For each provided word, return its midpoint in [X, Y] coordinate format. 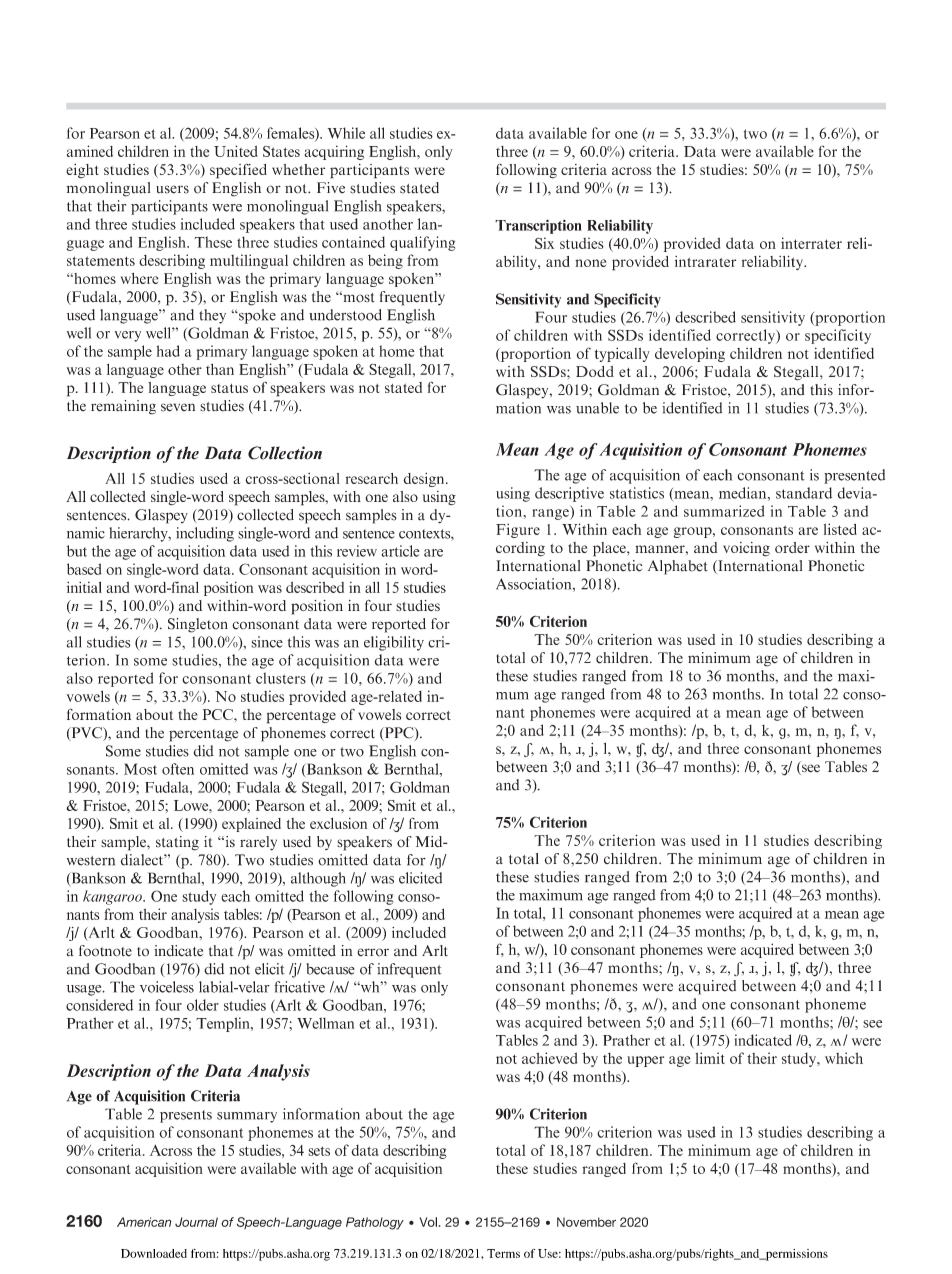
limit [710, 1058]
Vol [428, 1222]
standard [804, 493]
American [144, 1222]
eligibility [394, 643]
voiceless [167, 987]
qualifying [422, 243]
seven [178, 407]
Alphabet [678, 567]
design [425, 480]
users [172, 189]
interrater [811, 243]
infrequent [409, 970]
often [178, 769]
